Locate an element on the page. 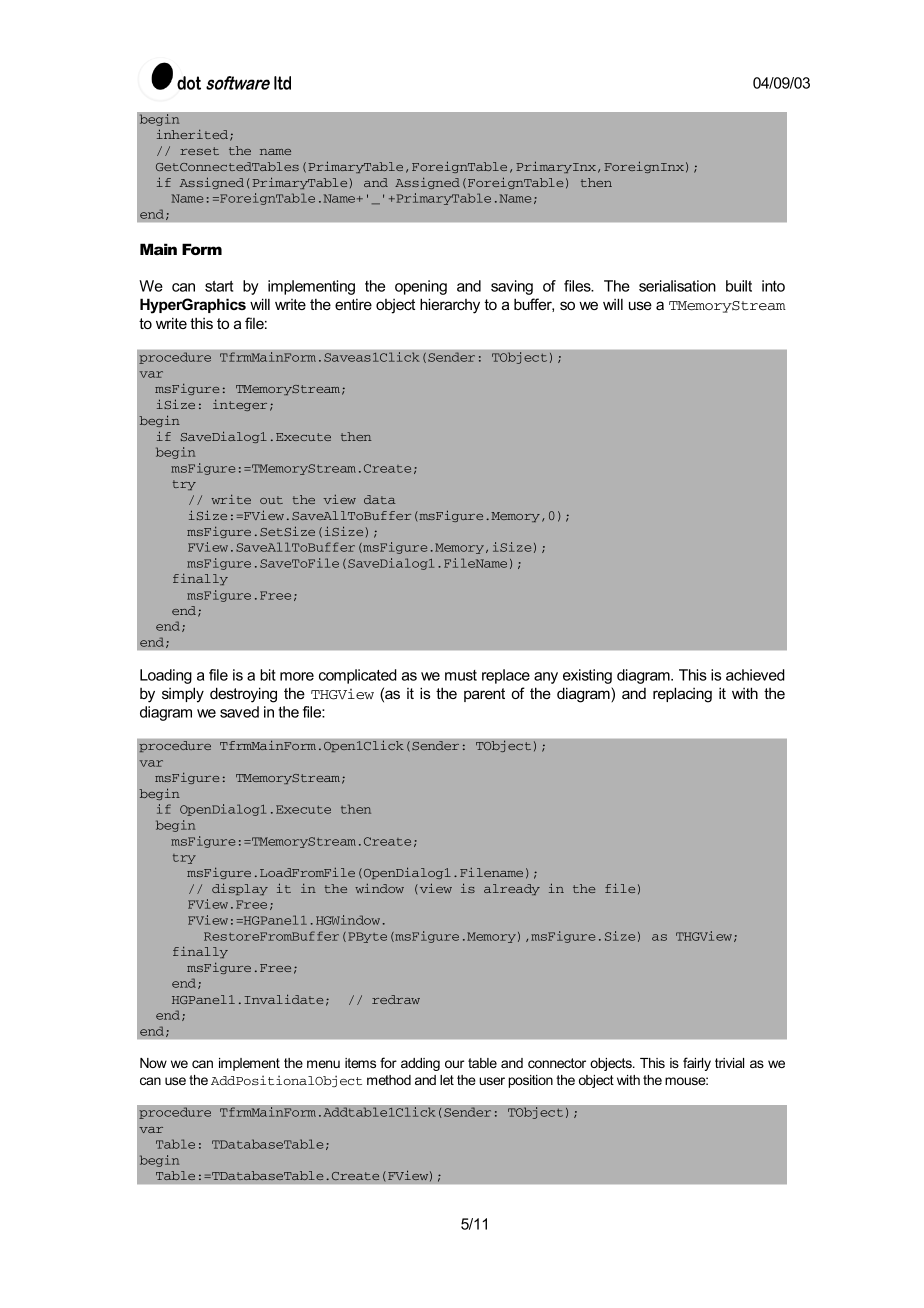 This page has width=924, height=1308. hierarchy is located at coordinates (450, 306).
